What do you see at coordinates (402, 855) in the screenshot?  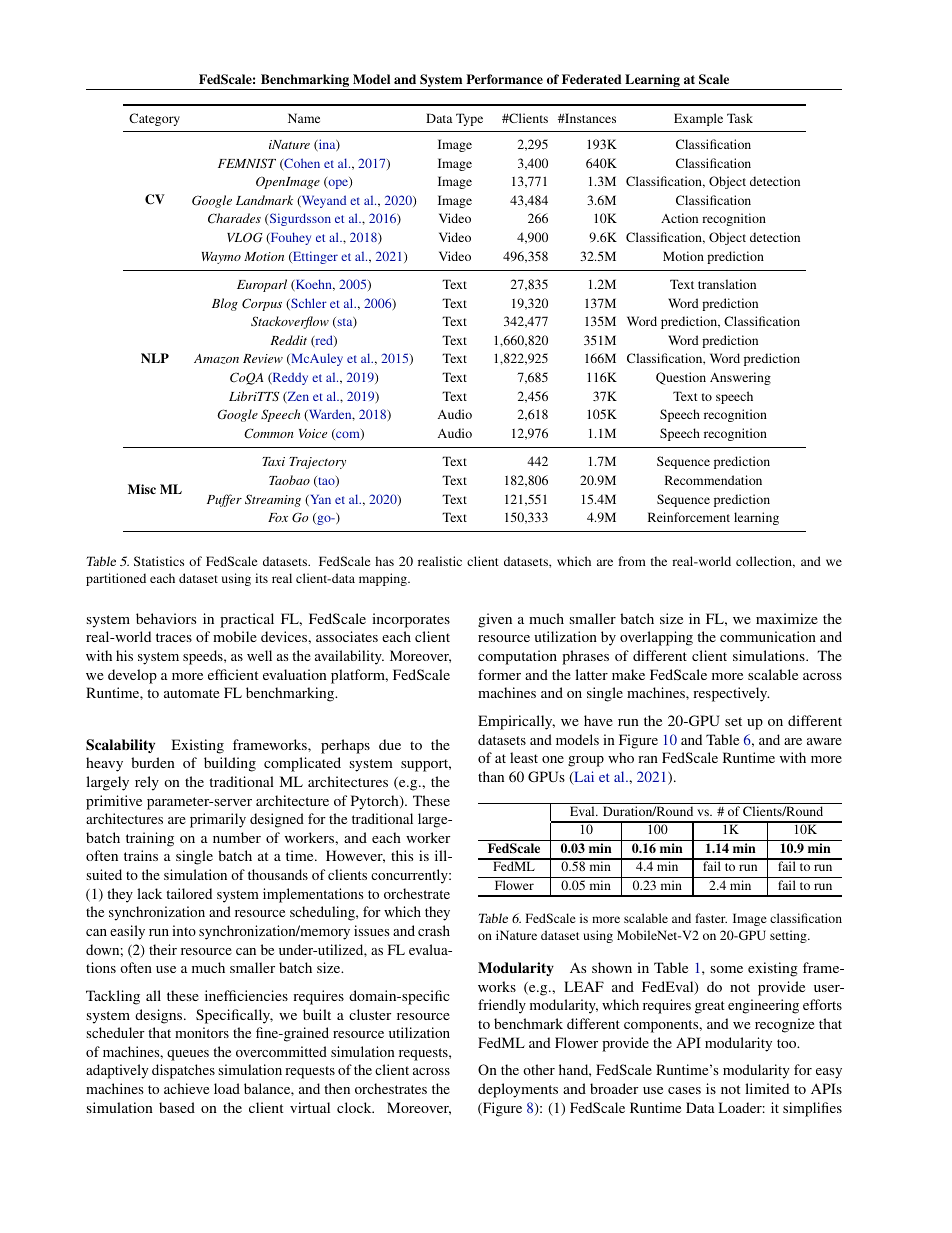 I see `this` at bounding box center [402, 855].
